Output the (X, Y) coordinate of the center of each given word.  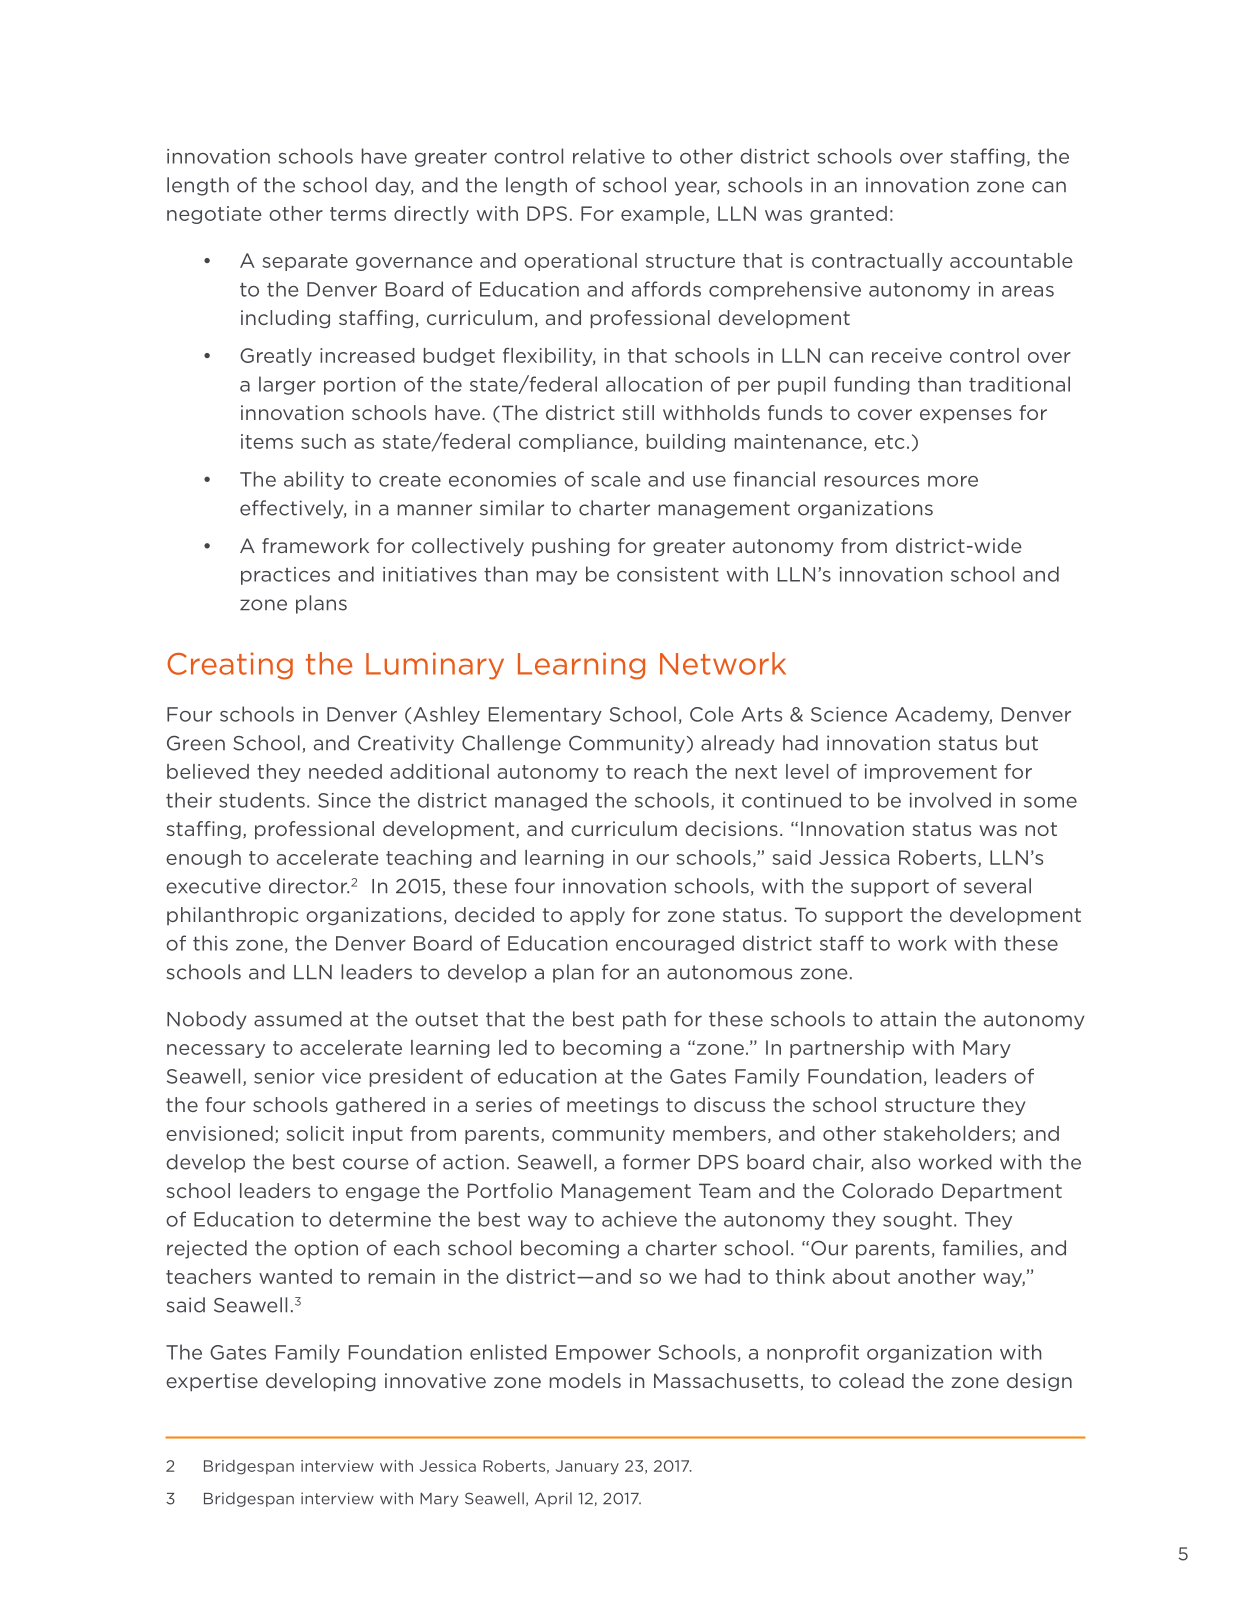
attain (908, 1019)
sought (917, 1220)
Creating (230, 666)
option (326, 1249)
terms (358, 214)
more (953, 481)
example (664, 215)
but (1022, 743)
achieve (639, 1219)
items (267, 441)
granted (848, 215)
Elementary (545, 715)
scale (616, 479)
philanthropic (232, 916)
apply (597, 916)
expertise (212, 1382)
